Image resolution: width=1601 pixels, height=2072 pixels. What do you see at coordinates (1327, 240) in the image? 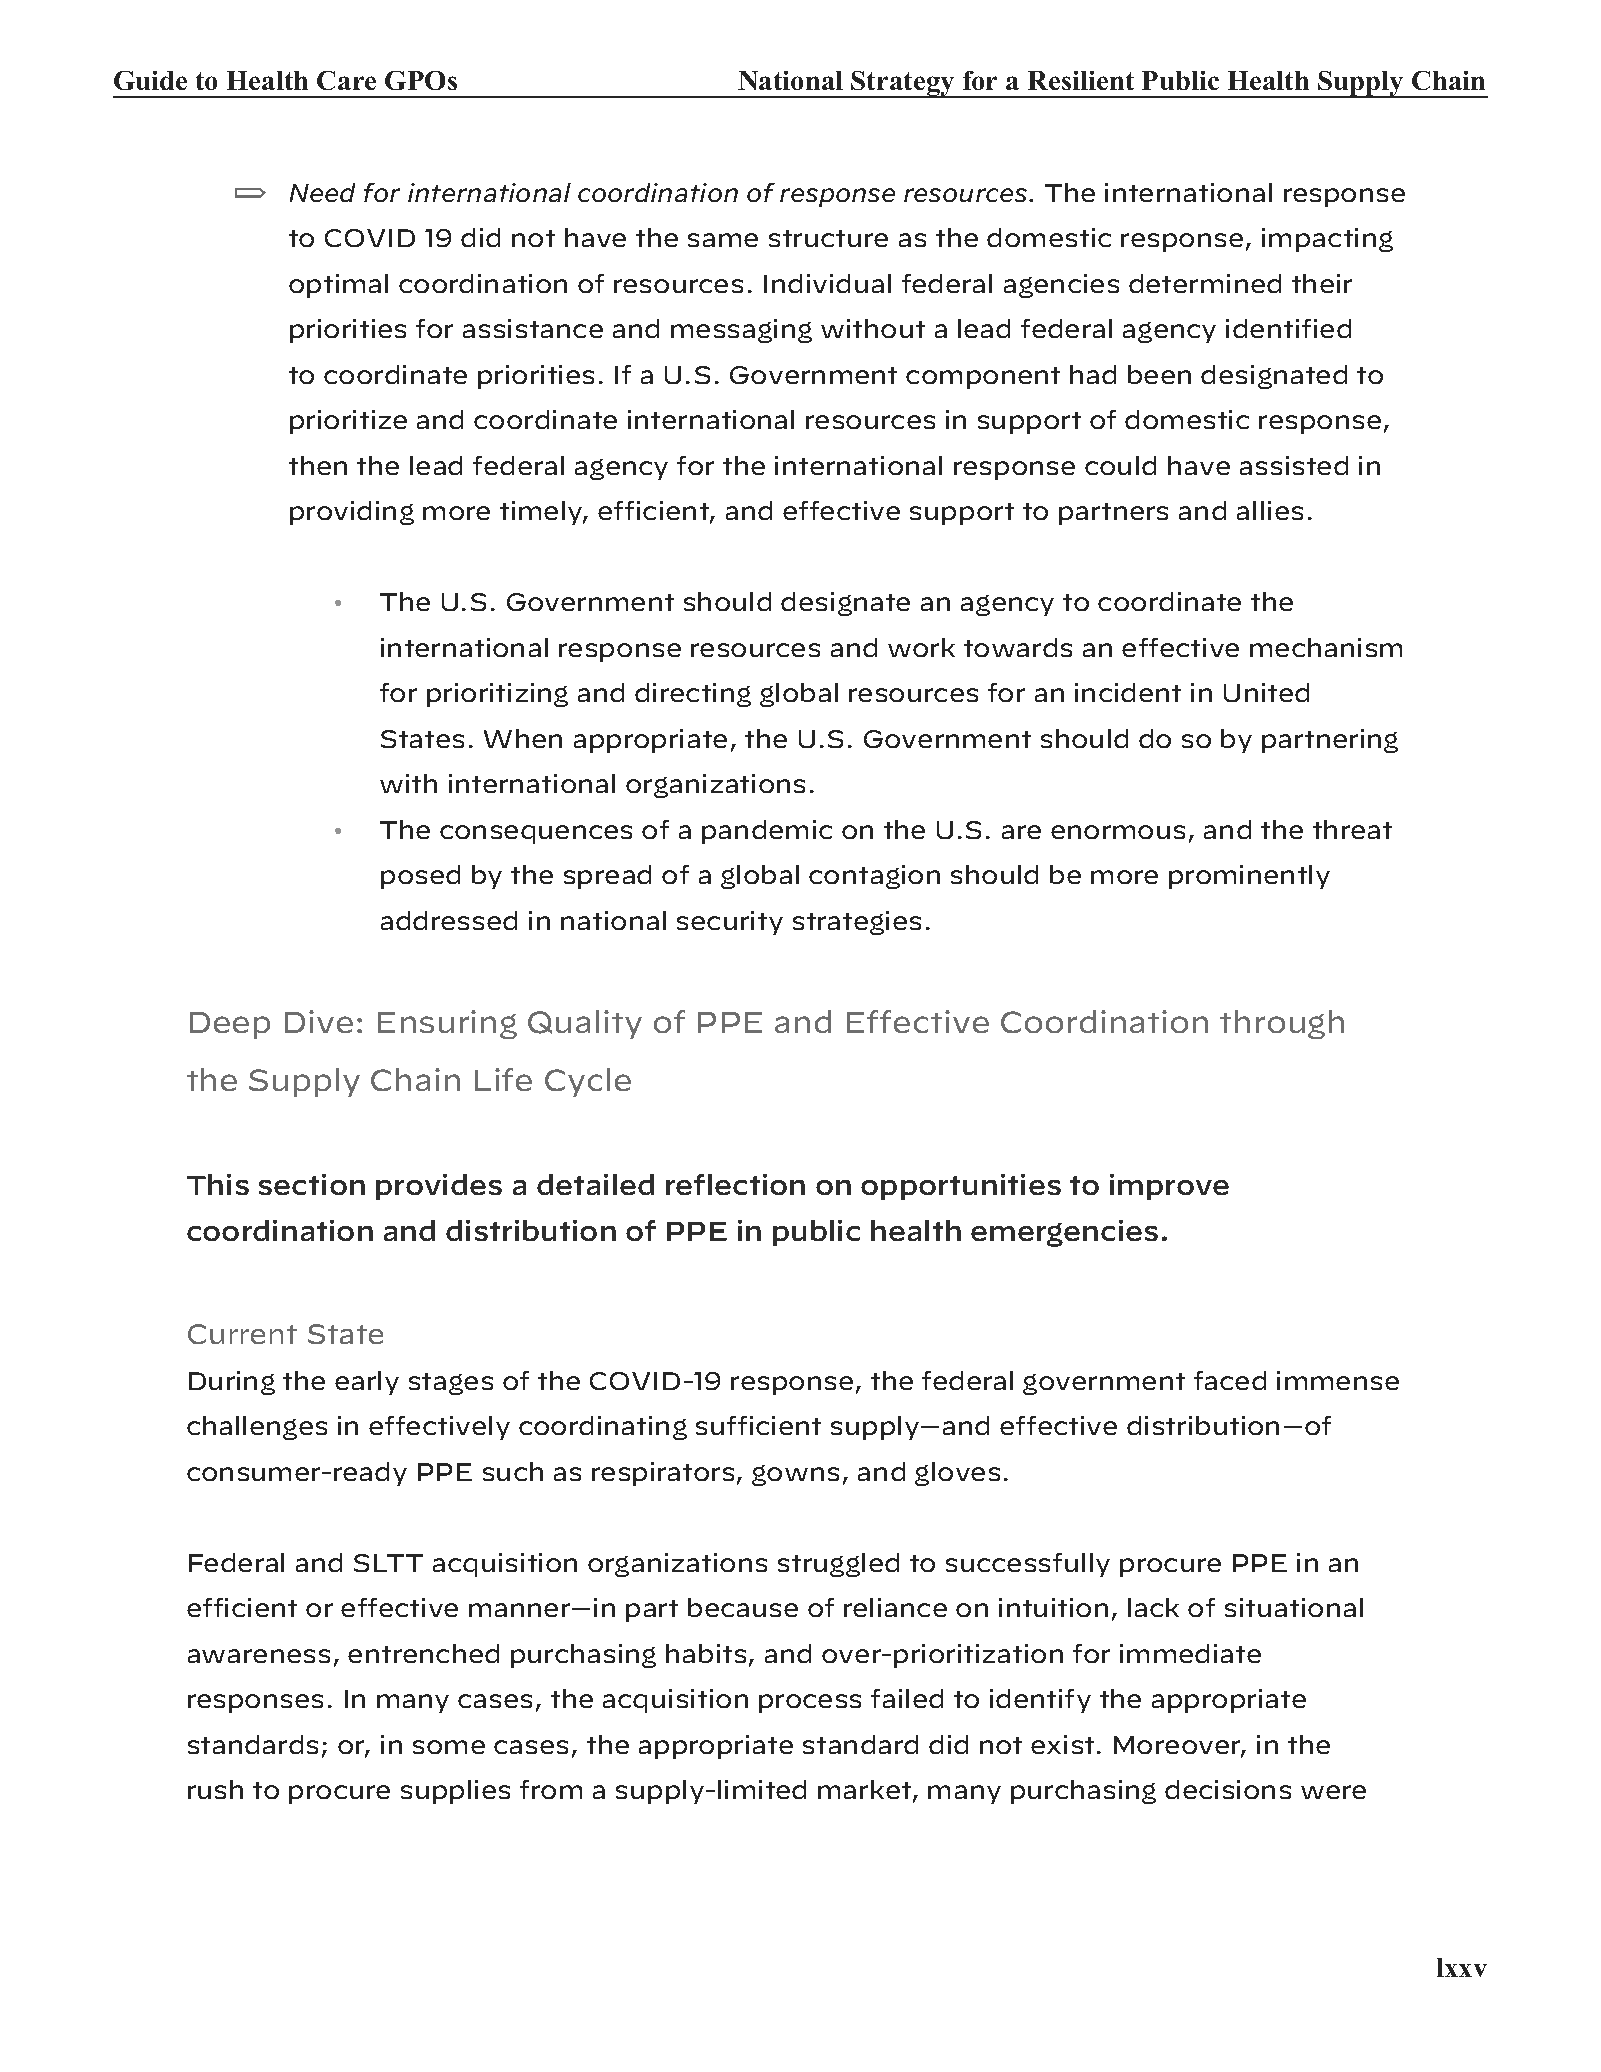
I see `impacting` at bounding box center [1327, 240].
